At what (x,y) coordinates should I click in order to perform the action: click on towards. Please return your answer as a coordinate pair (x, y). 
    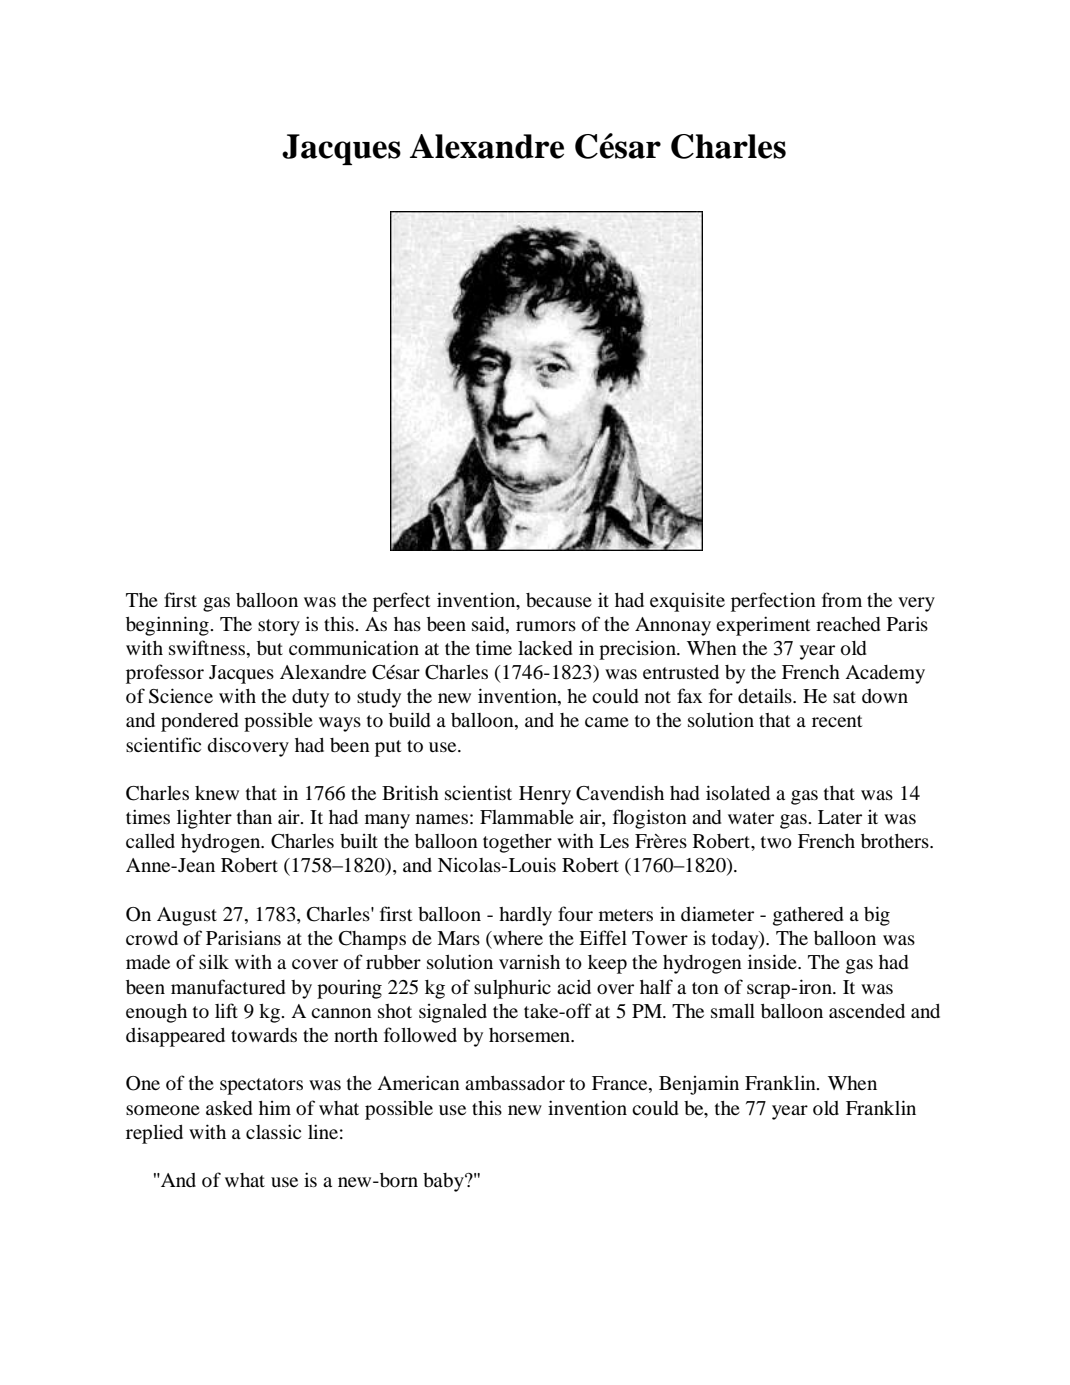
    Looking at the image, I should click on (264, 1035).
